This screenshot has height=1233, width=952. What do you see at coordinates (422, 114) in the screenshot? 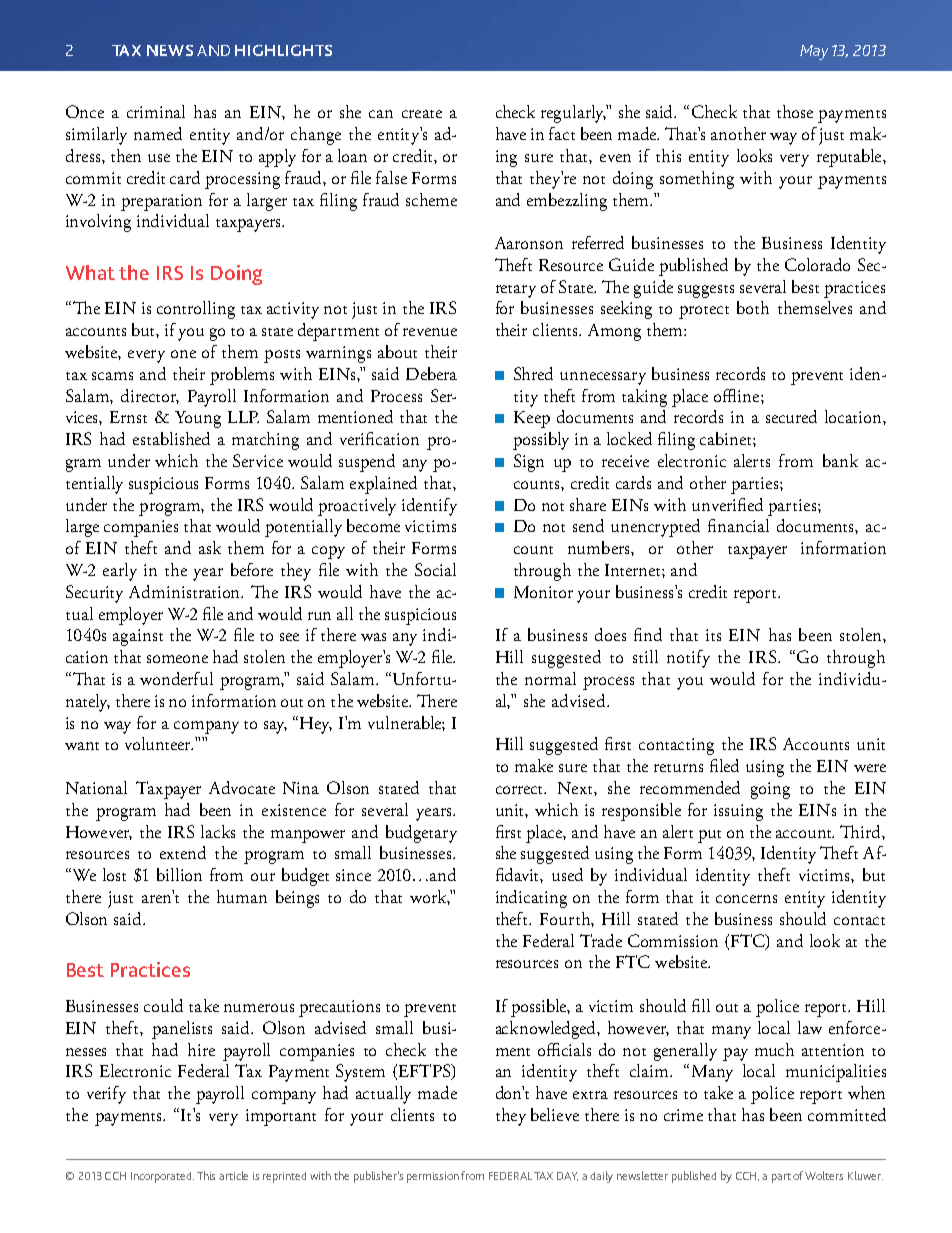
I see `create` at bounding box center [422, 114].
